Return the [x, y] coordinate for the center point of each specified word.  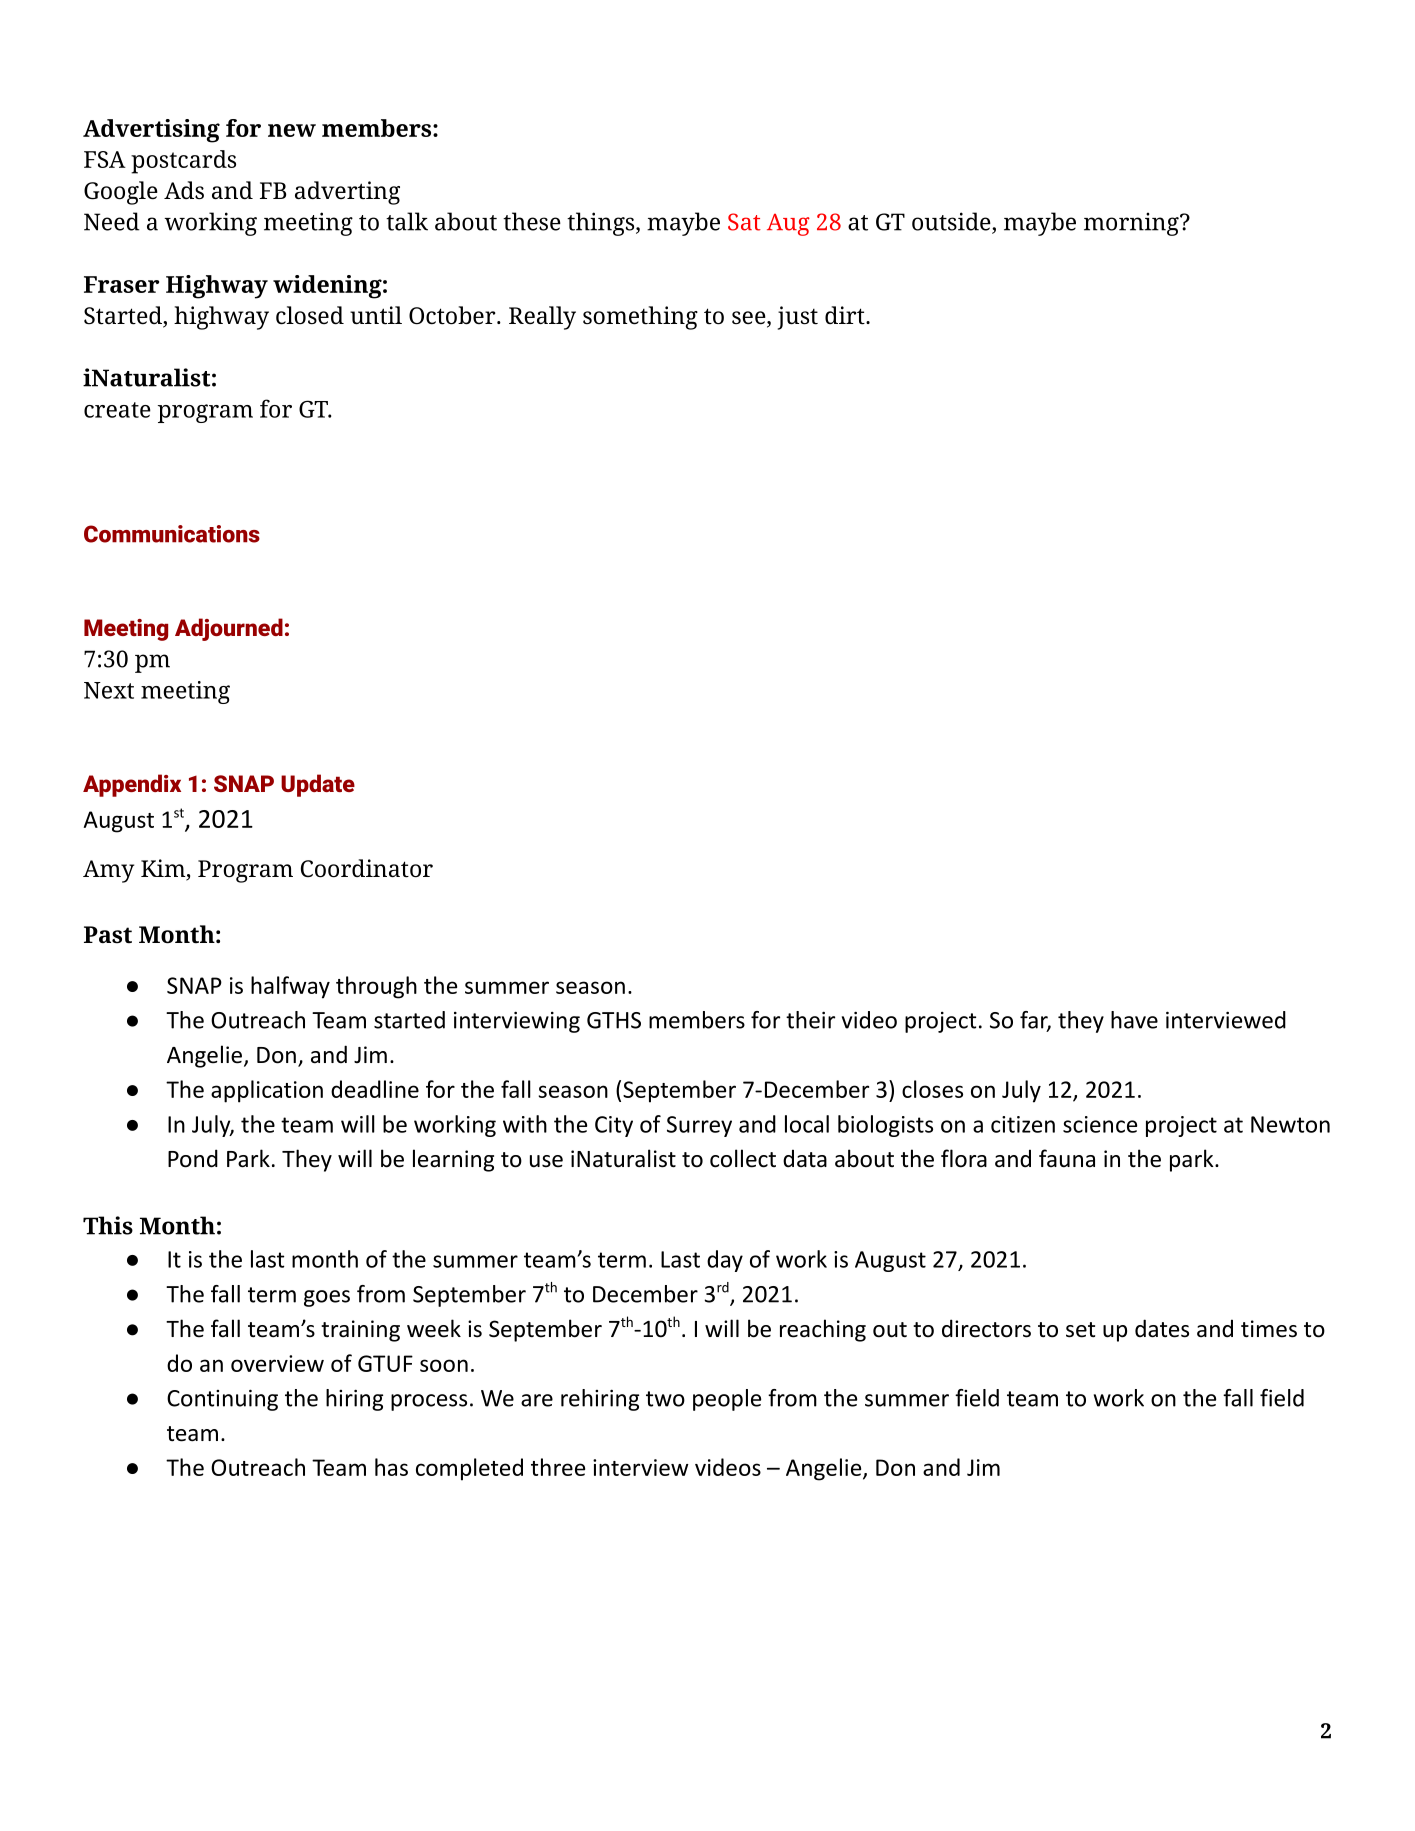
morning [1132, 224]
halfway [290, 987]
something [640, 318]
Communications [172, 534]
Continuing [222, 1400]
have [1134, 1020]
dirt [846, 315]
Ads [184, 190]
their [810, 1020]
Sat [744, 222]
